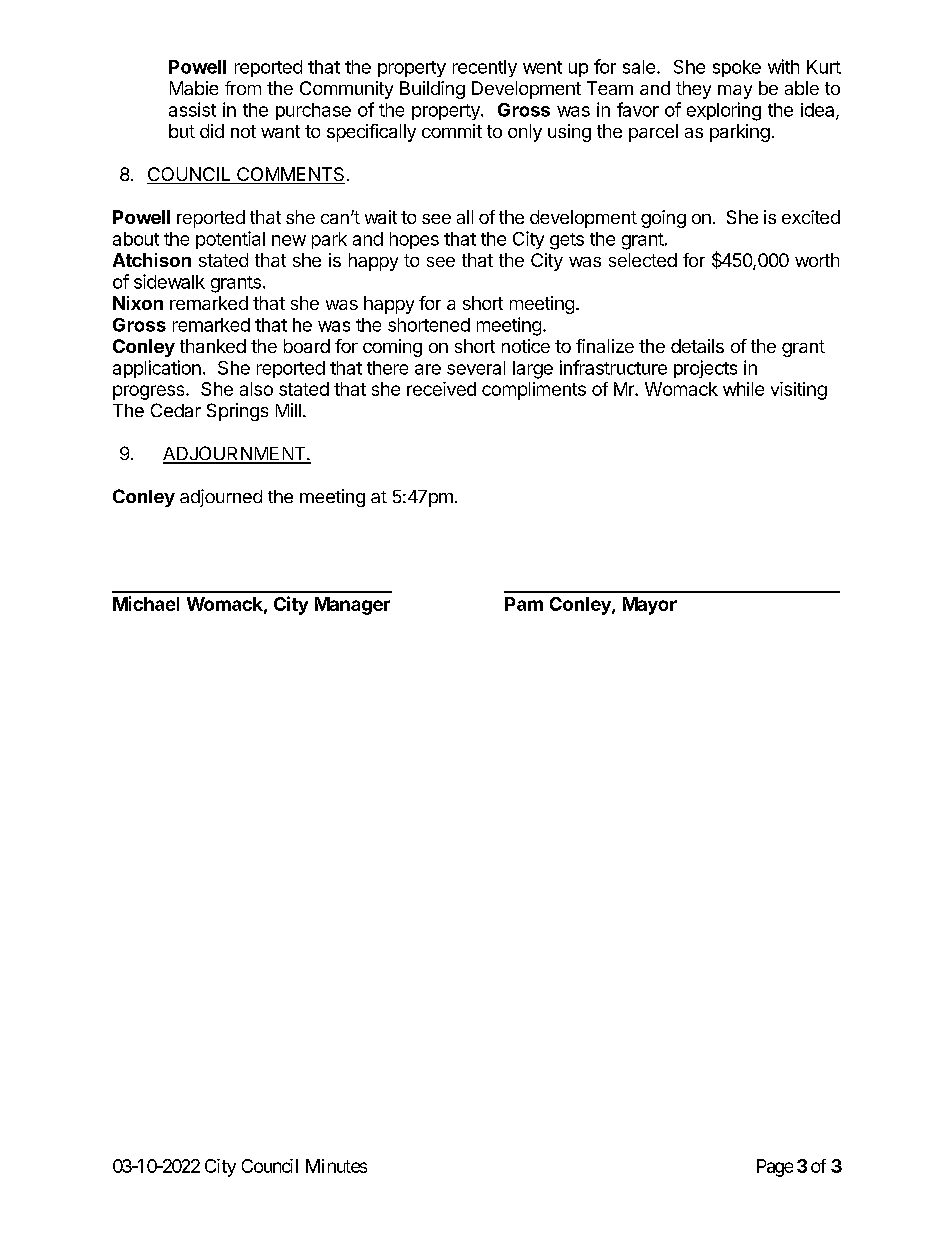 Image resolution: width=952 pixels, height=1233 pixels. Describe the element at coordinates (213, 346) in the screenshot. I see `thanked` at that location.
